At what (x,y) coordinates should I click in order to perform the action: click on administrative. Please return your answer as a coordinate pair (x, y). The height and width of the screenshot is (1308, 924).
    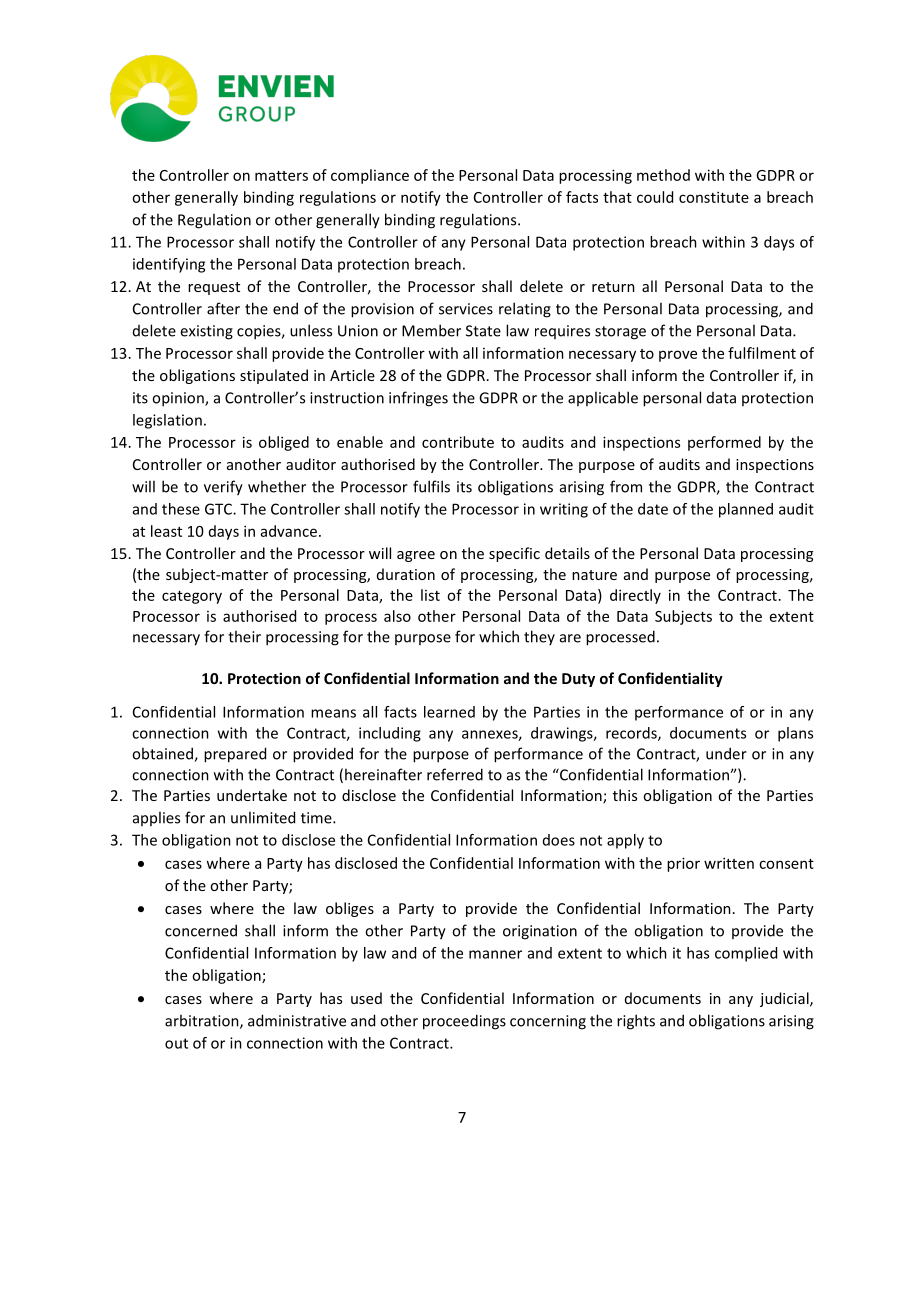
    Looking at the image, I should click on (297, 1020).
